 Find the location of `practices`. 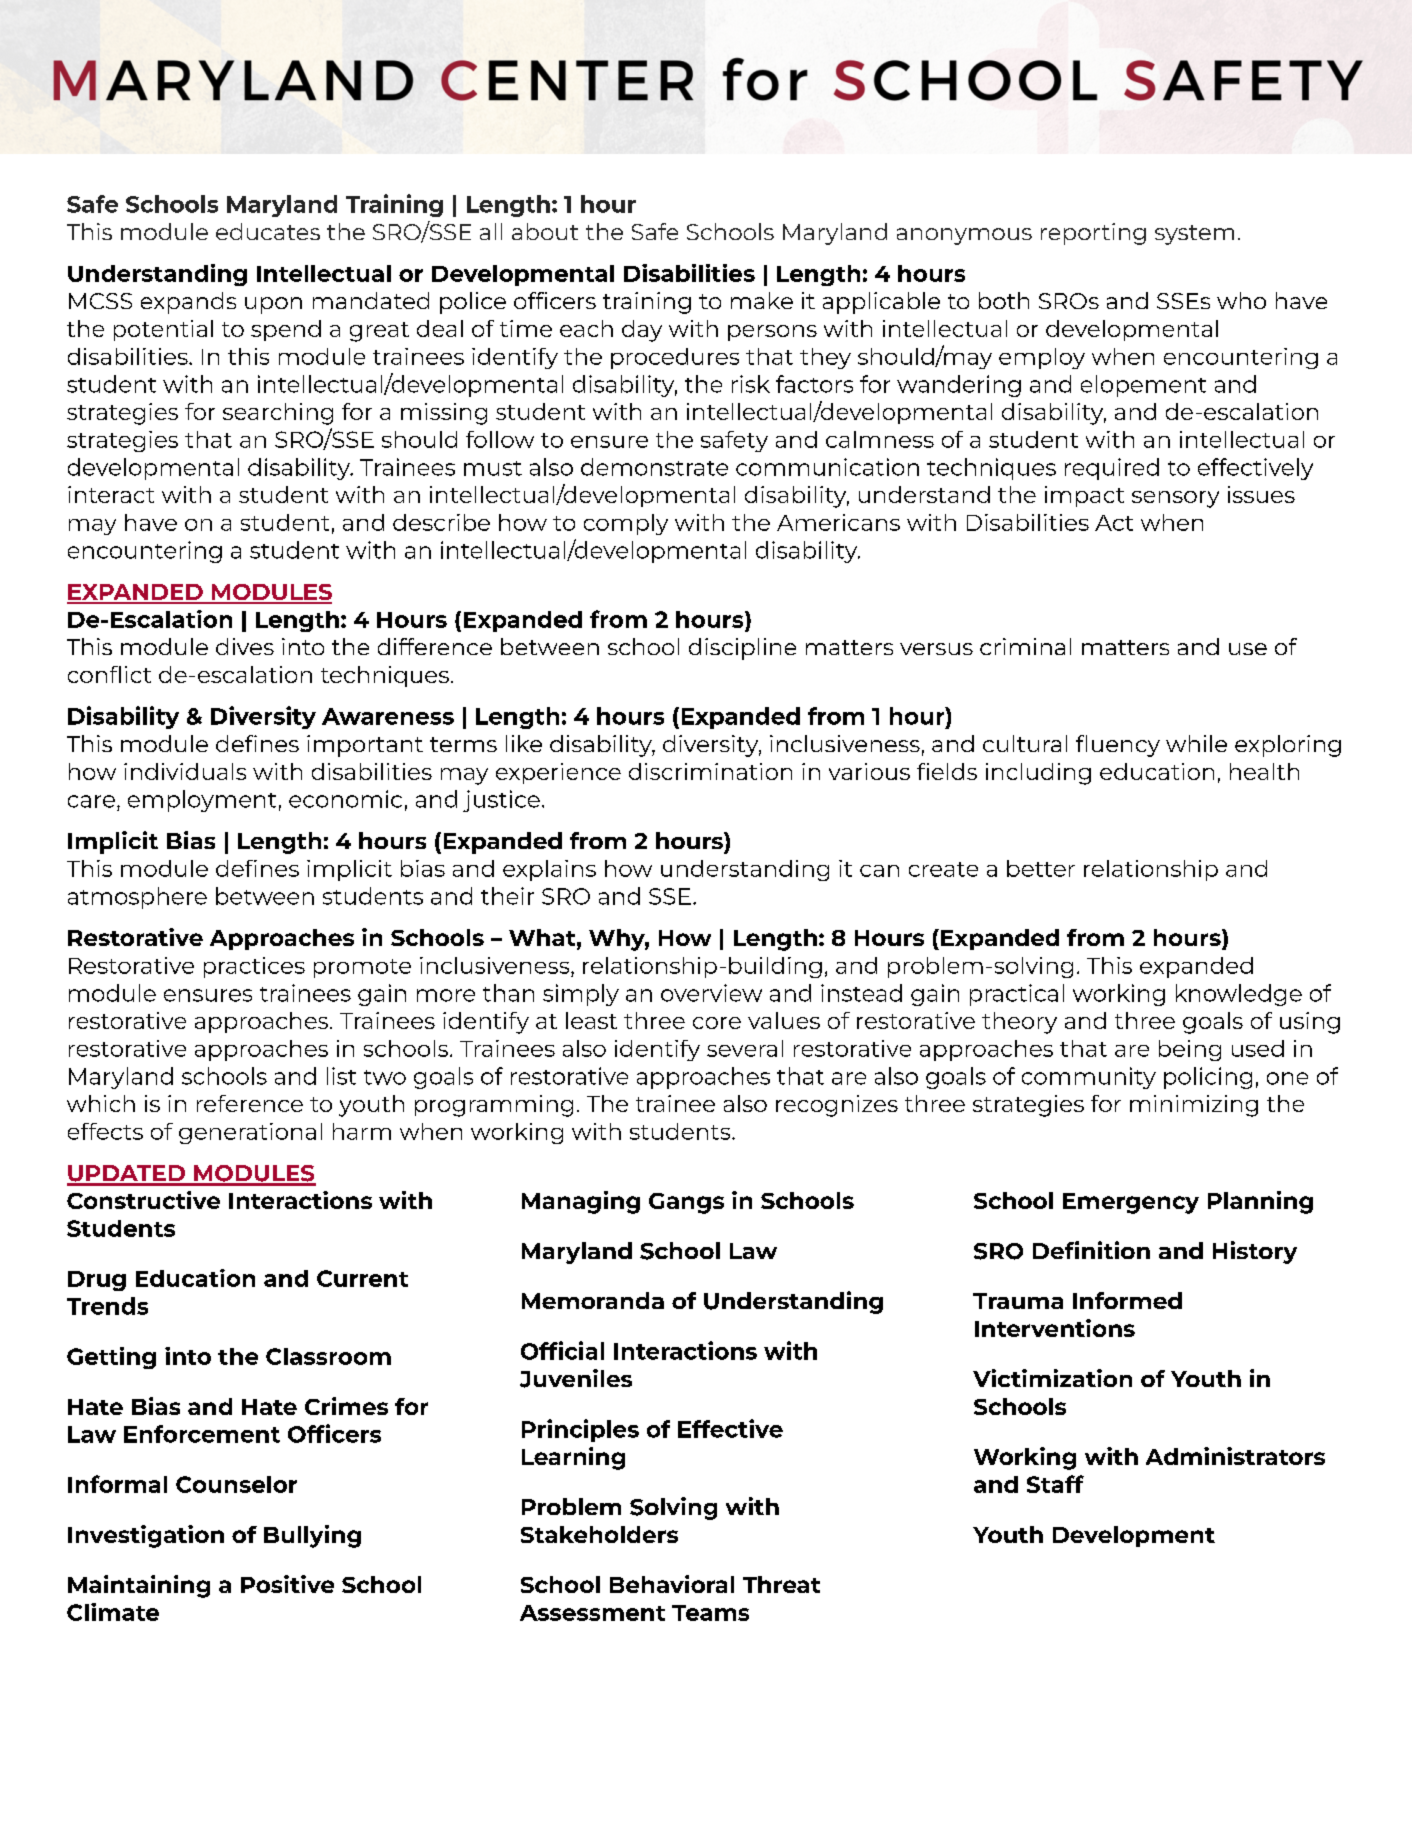

practices is located at coordinates (254, 967).
